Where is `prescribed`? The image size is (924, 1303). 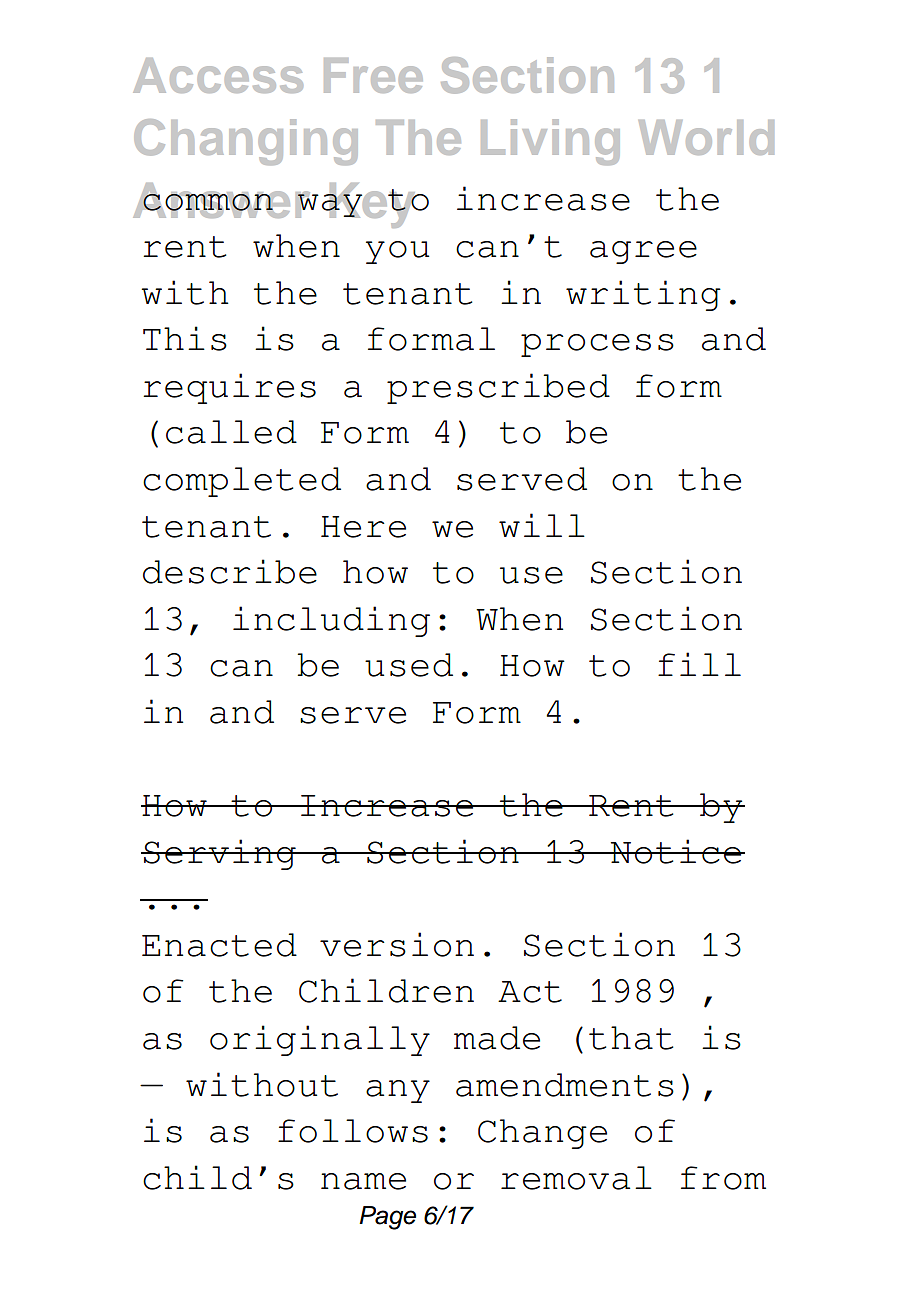 prescribed is located at coordinates (498, 388).
